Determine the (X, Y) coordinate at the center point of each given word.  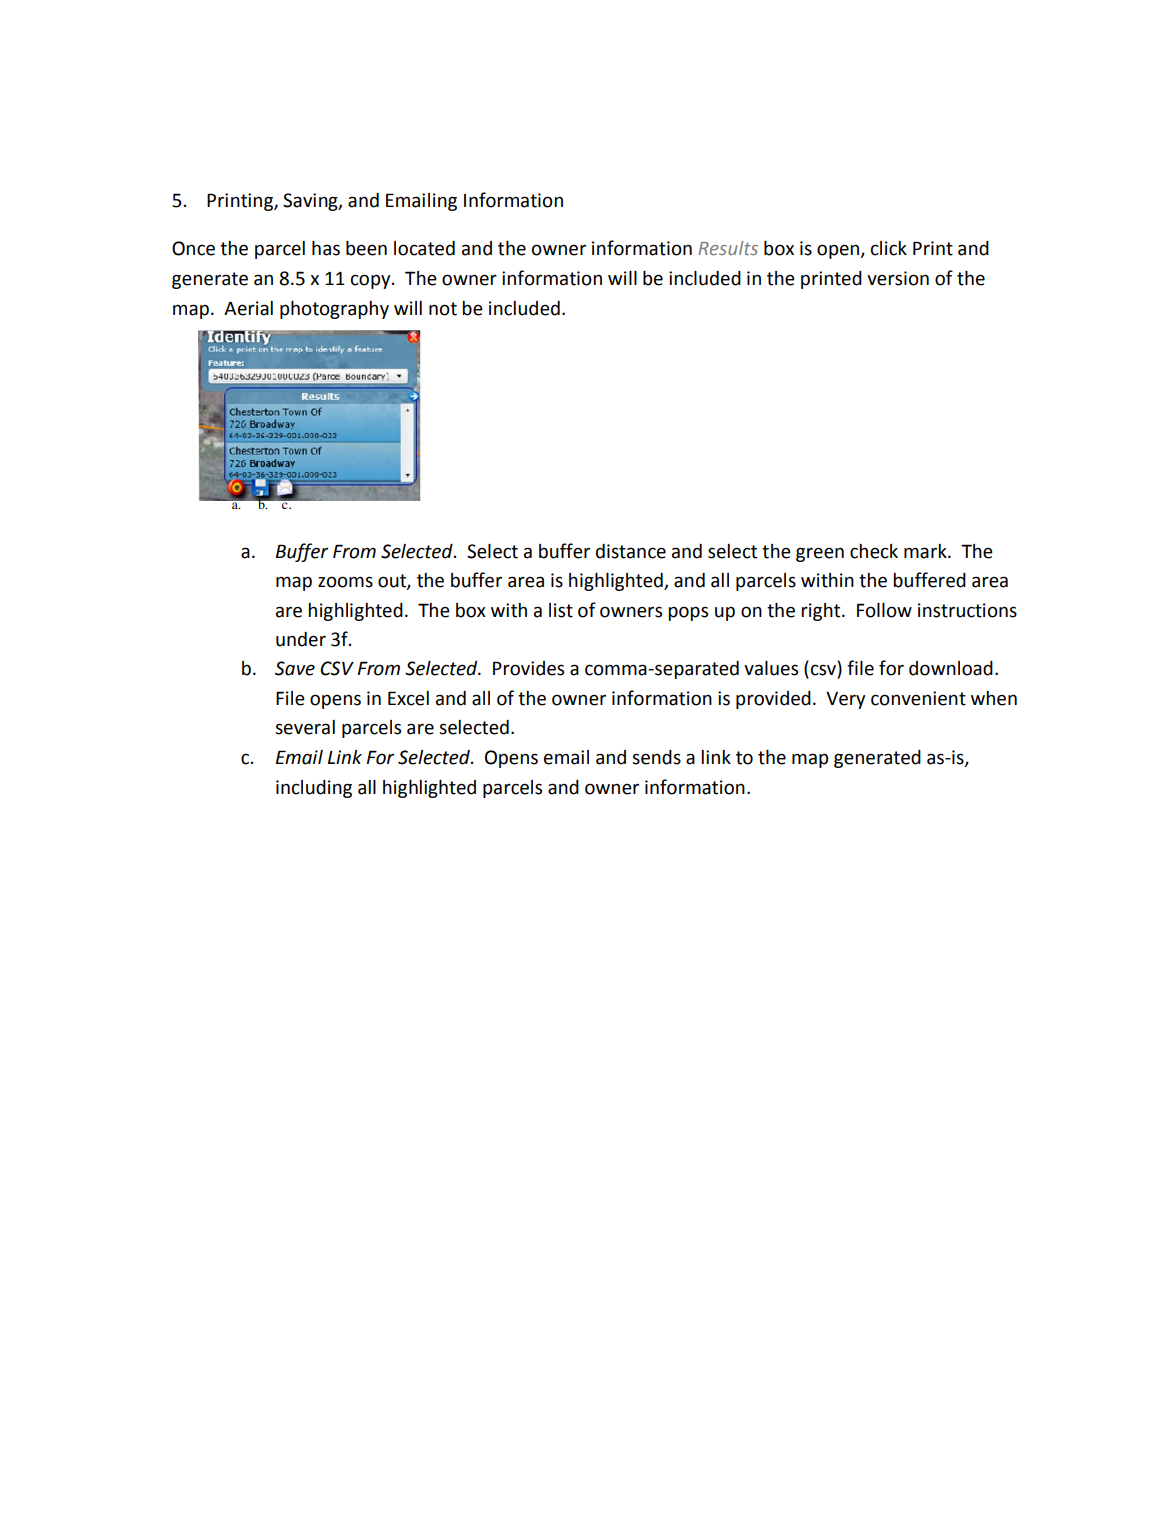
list (561, 610)
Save (295, 668)
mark (926, 551)
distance (631, 551)
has (326, 248)
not (443, 309)
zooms (345, 582)
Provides (528, 668)
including (314, 789)
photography (334, 310)
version (898, 278)
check (874, 551)
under (301, 639)
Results (728, 248)
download (951, 668)
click (889, 248)
